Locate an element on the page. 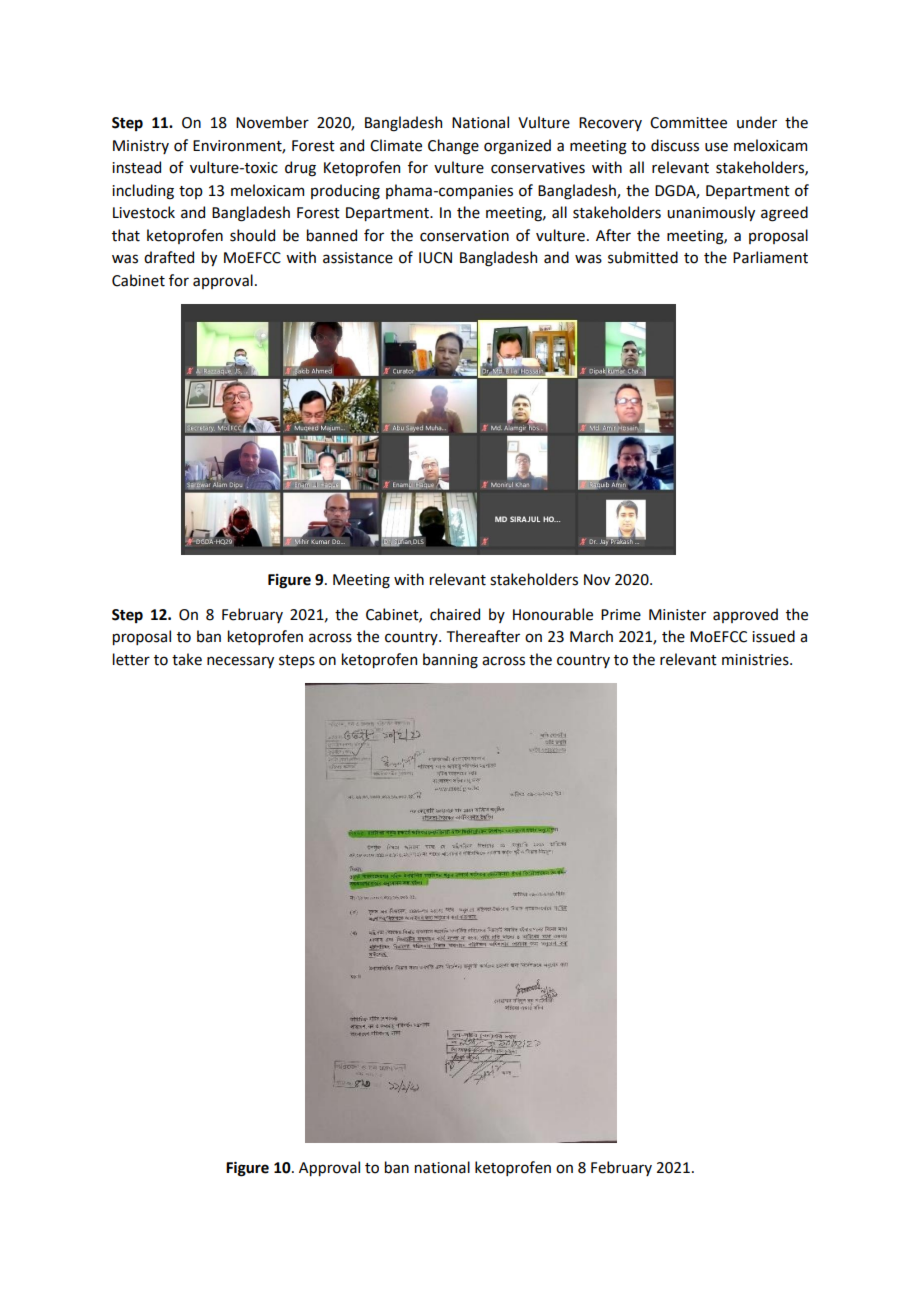 The height and width of the page is (1308, 924). drafted is located at coordinates (169, 257).
